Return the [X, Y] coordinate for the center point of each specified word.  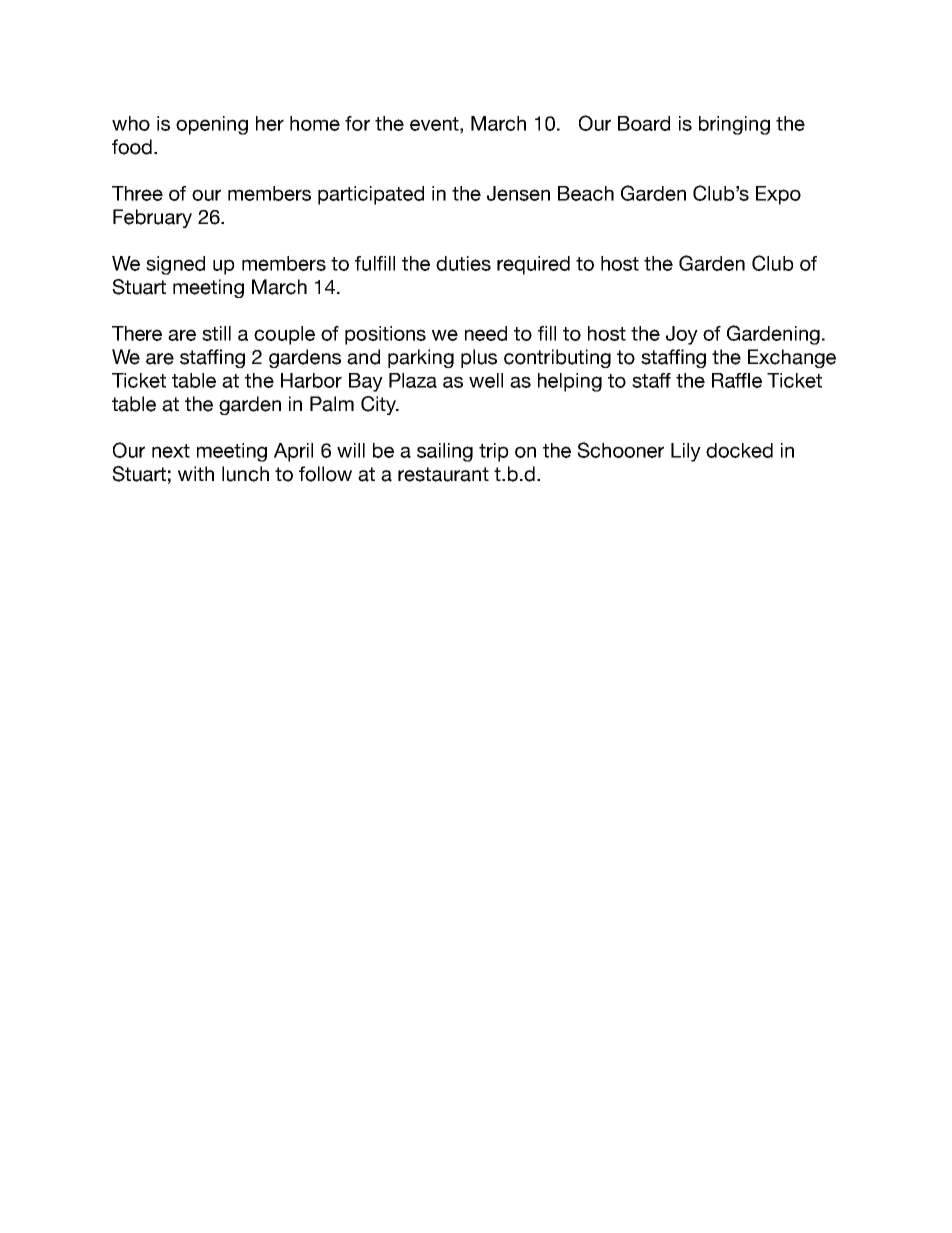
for [357, 123]
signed [175, 265]
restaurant [443, 474]
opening [212, 125]
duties [463, 263]
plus [479, 358]
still [216, 333]
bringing [734, 125]
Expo [778, 195]
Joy [682, 335]
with [196, 473]
